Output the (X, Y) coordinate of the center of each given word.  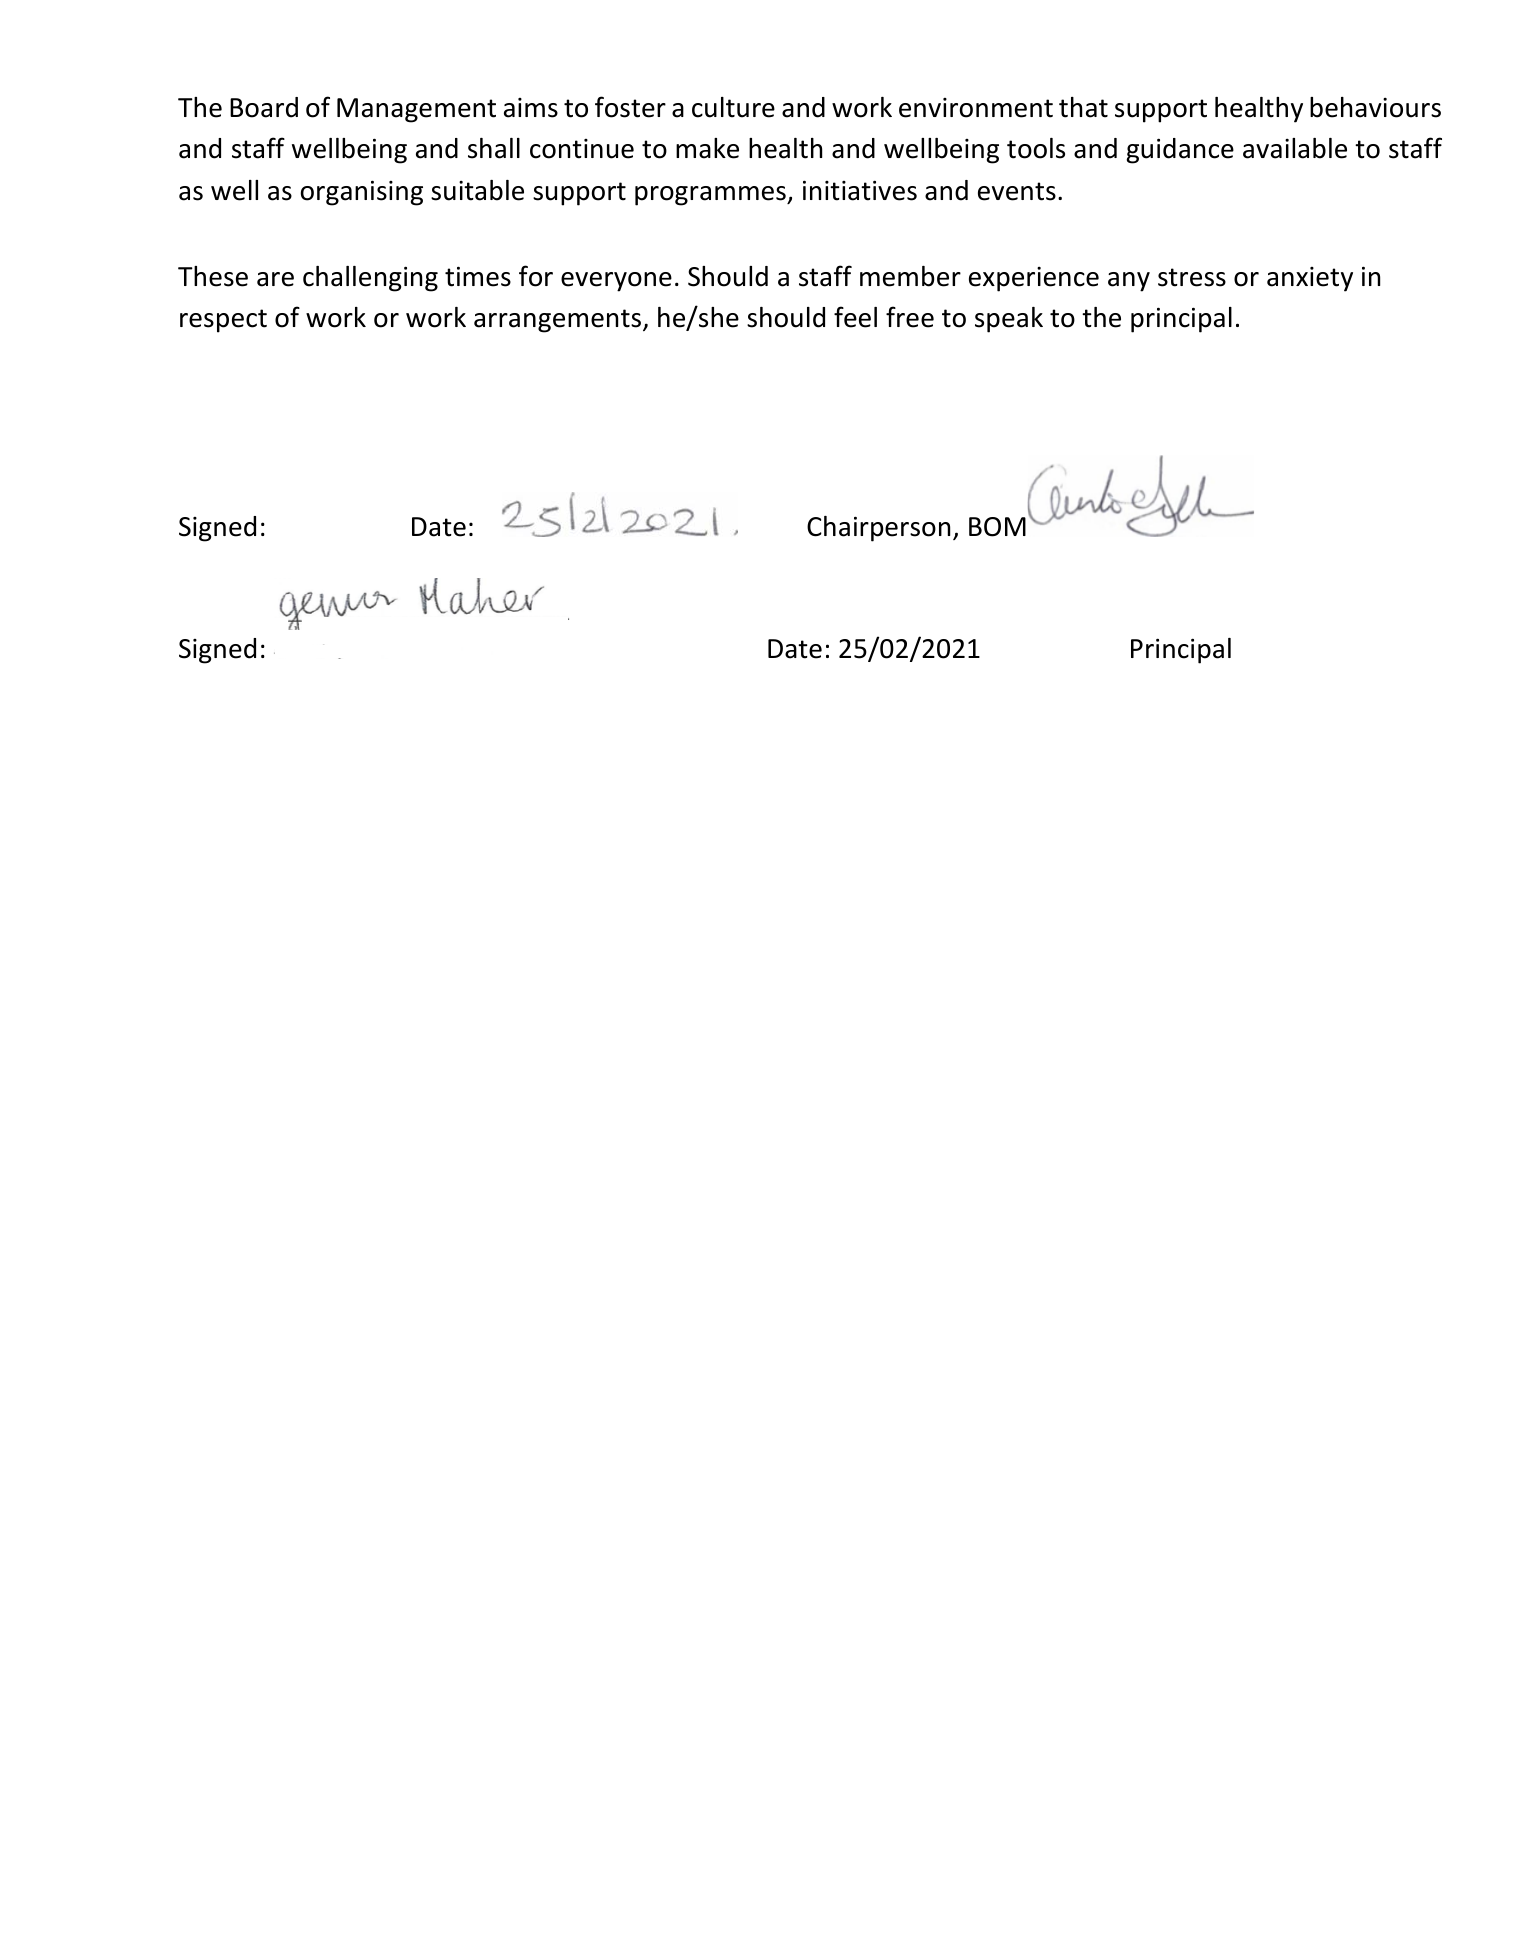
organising (362, 193)
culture (733, 107)
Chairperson (878, 529)
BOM (997, 527)
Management (416, 110)
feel (855, 317)
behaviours (1375, 107)
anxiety (1310, 279)
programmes (711, 196)
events (1017, 191)
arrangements (559, 321)
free (910, 317)
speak (1009, 320)
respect (223, 321)
